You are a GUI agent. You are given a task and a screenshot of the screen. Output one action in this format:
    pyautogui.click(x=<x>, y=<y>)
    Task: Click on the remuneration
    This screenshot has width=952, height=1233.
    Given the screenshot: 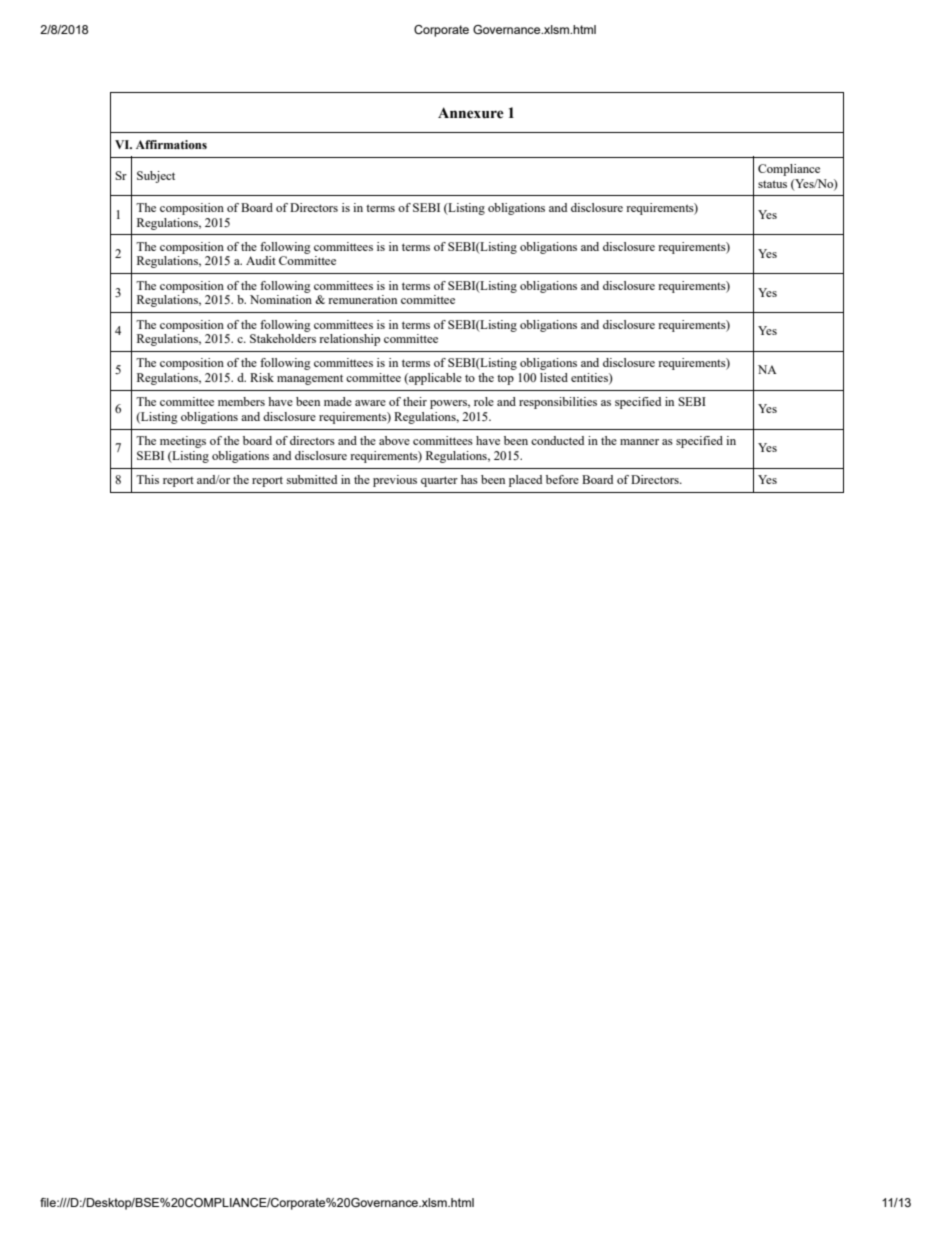 What is the action you would take?
    pyautogui.click(x=362, y=299)
